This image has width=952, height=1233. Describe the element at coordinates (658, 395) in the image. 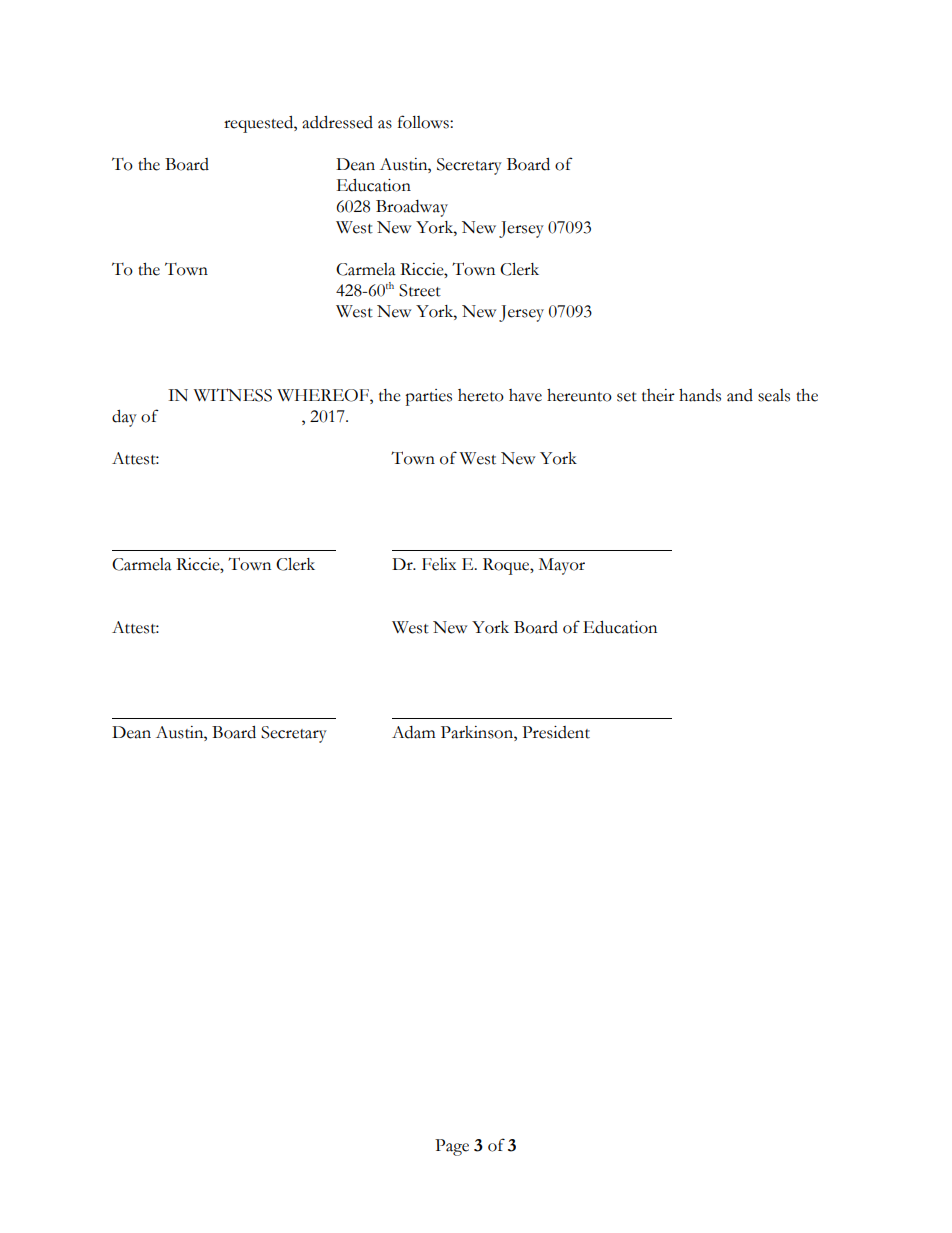

I see `their` at that location.
